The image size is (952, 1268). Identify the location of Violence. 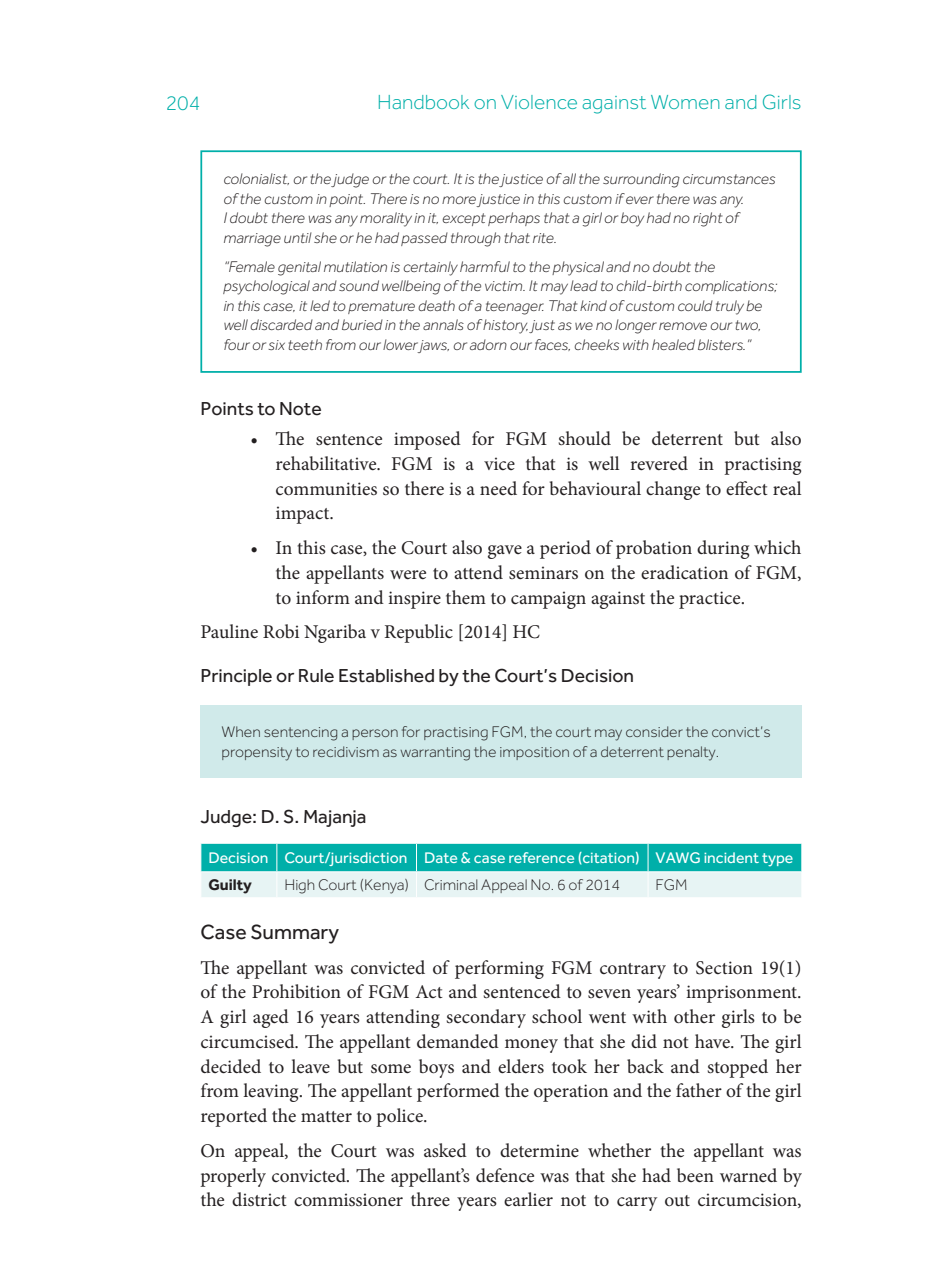
(539, 102).
